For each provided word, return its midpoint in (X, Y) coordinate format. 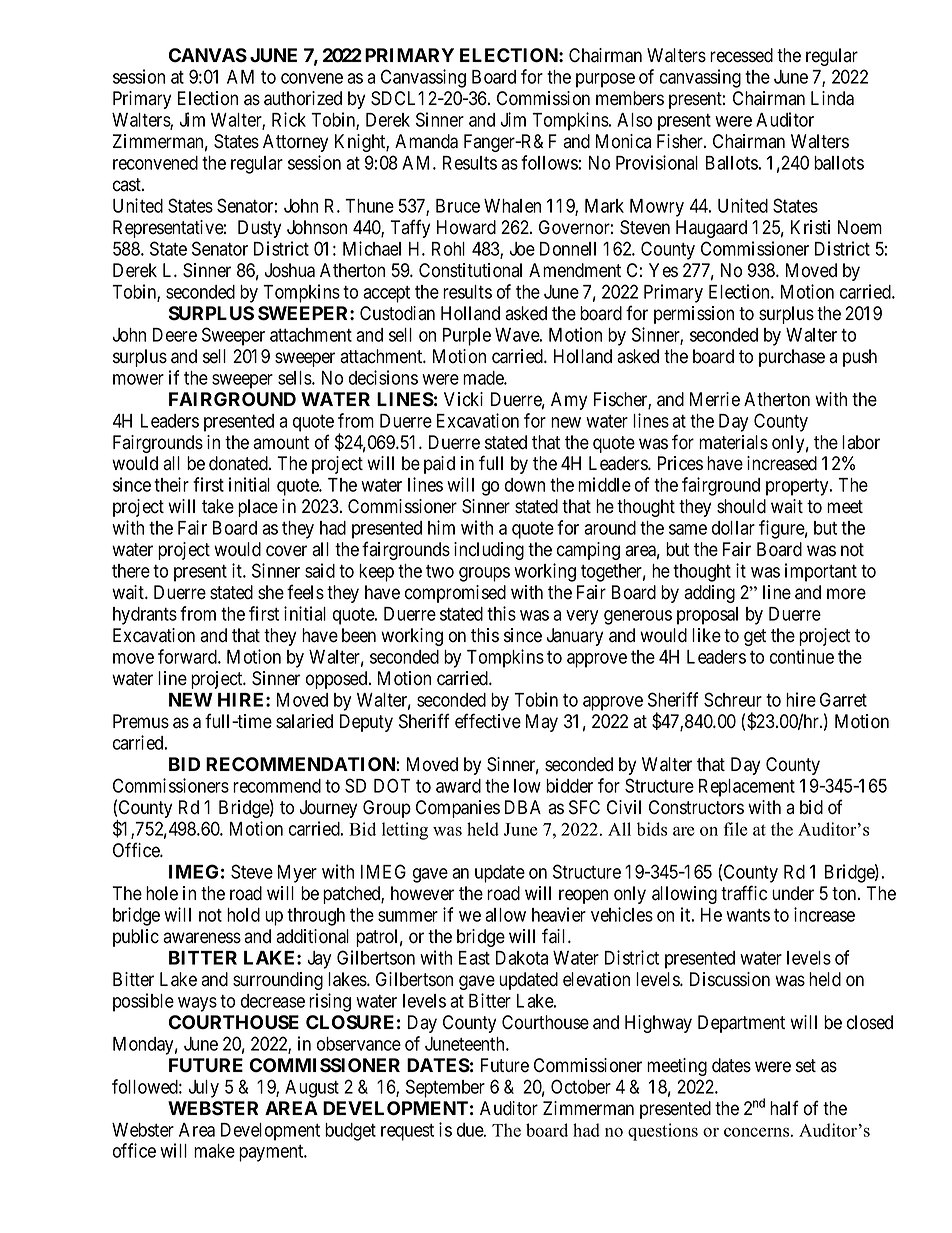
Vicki (463, 399)
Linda (832, 98)
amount (281, 443)
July (203, 1089)
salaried (304, 721)
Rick (289, 119)
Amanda (426, 141)
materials (733, 442)
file (736, 829)
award (458, 786)
